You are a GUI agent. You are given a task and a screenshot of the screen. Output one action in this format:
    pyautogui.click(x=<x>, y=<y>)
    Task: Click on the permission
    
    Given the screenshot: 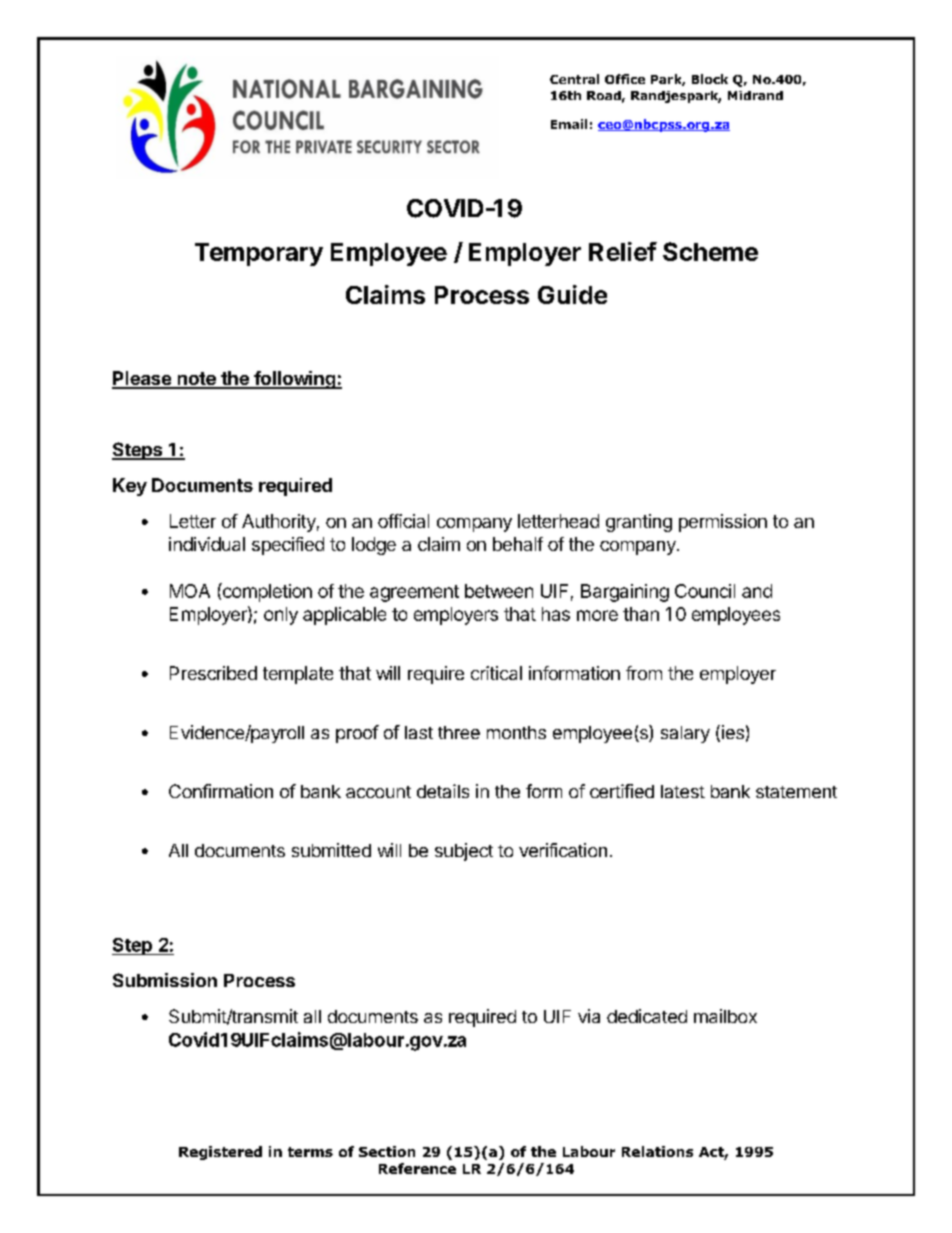 What is the action you would take?
    pyautogui.click(x=723, y=523)
